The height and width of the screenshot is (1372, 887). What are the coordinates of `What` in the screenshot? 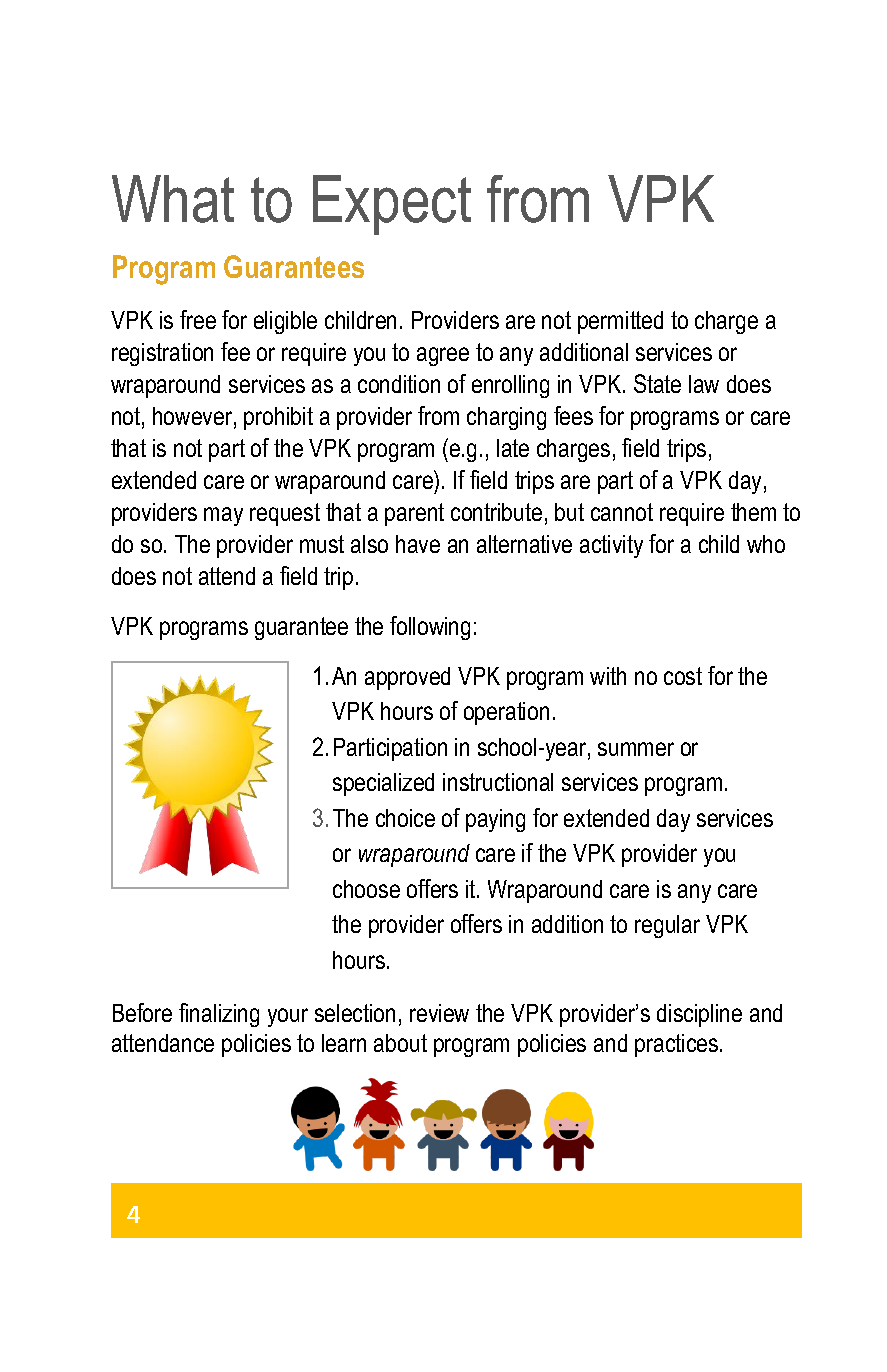 It's located at (173, 199).
